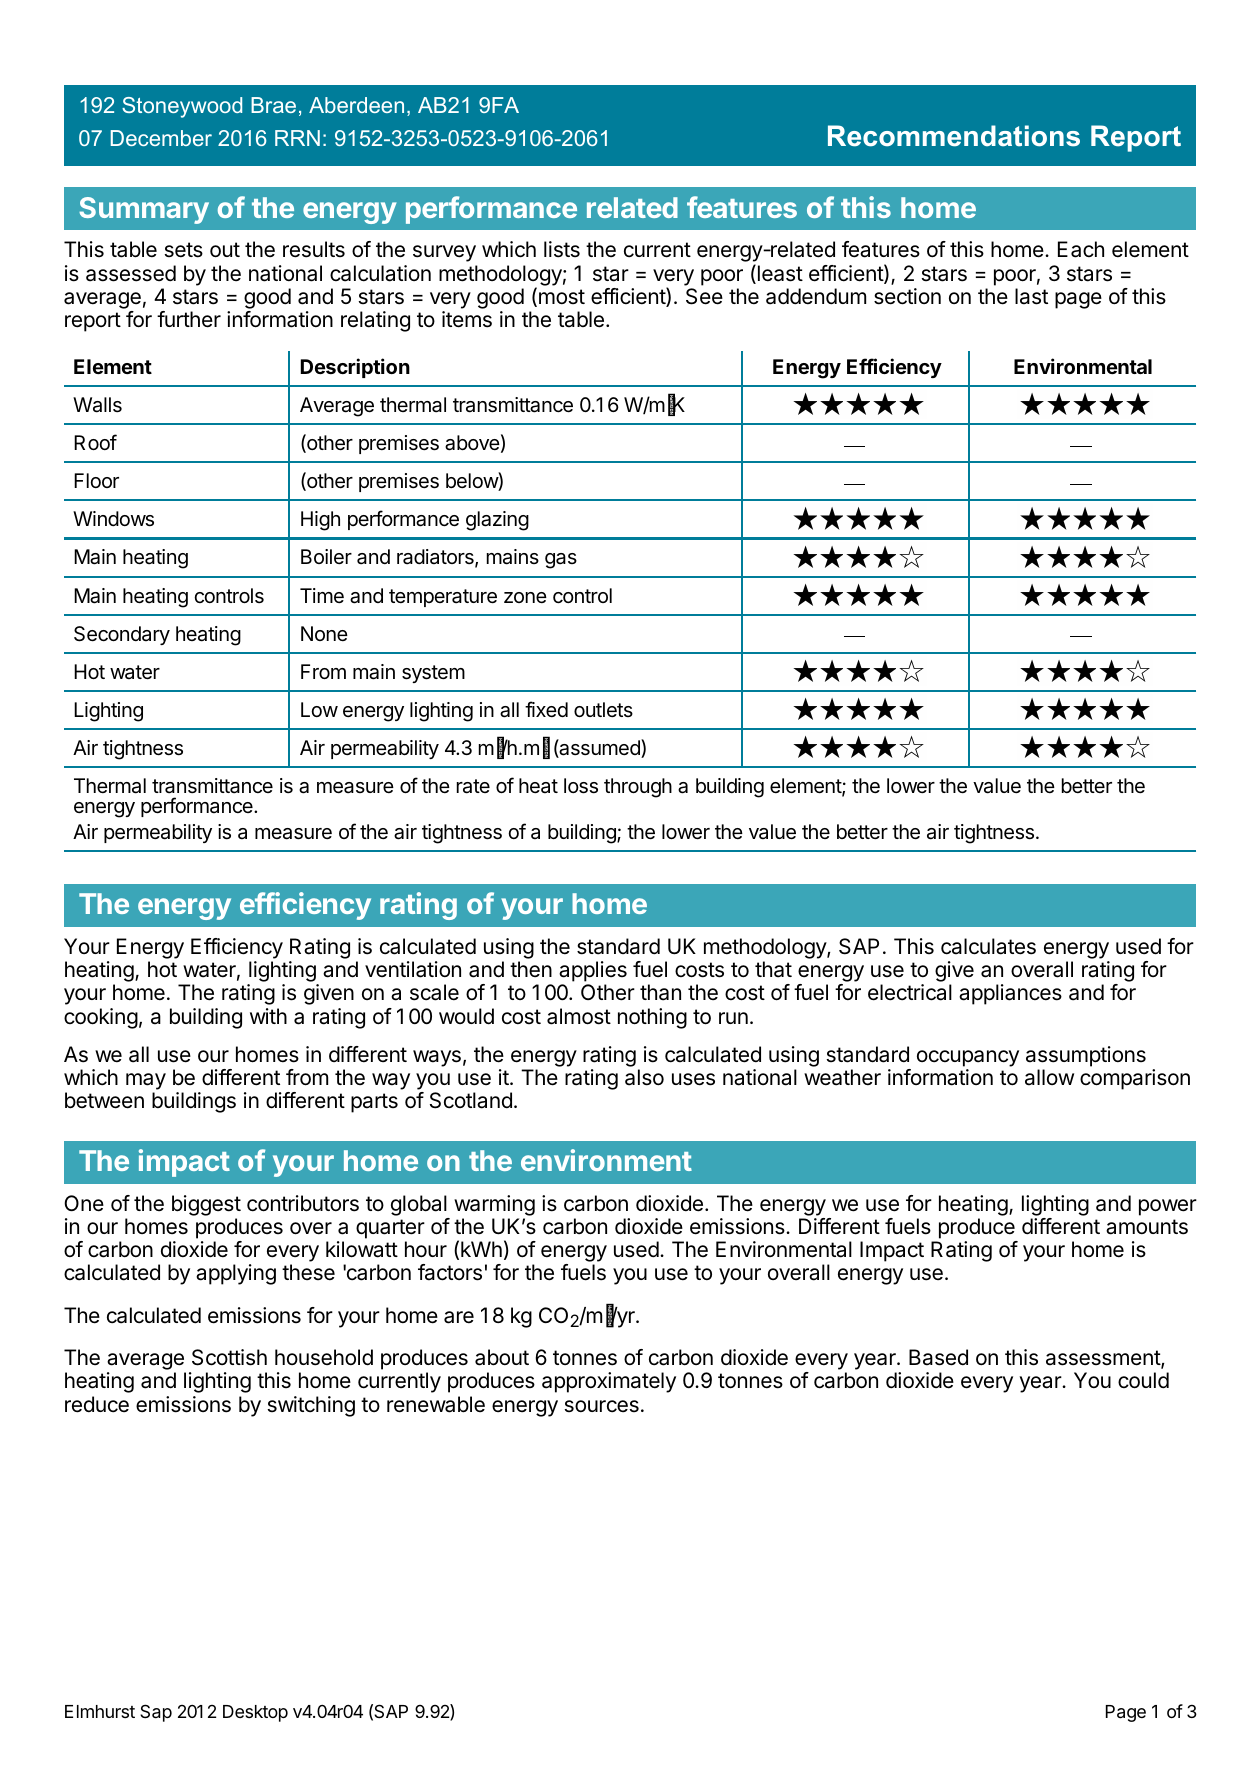 Image resolution: width=1260 pixels, height=1783 pixels. Describe the element at coordinates (562, 249) in the screenshot. I see `lists` at that location.
